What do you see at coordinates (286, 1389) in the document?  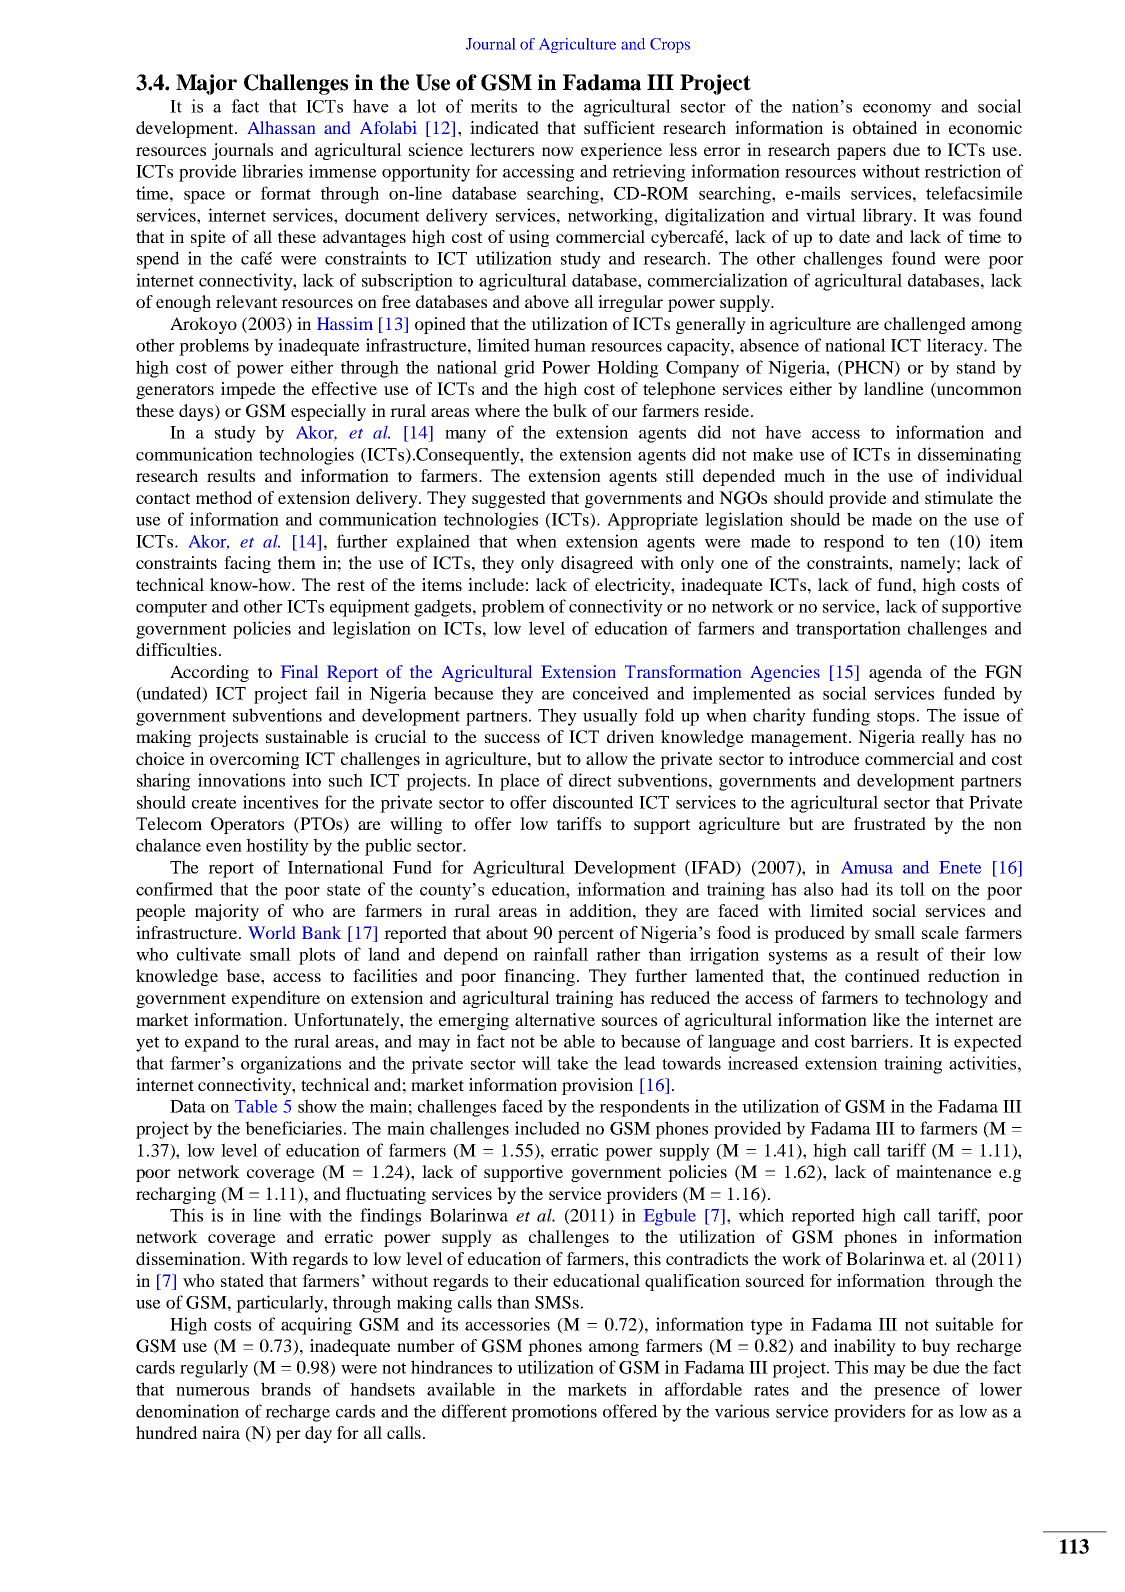 I see `brands` at bounding box center [286, 1389].
